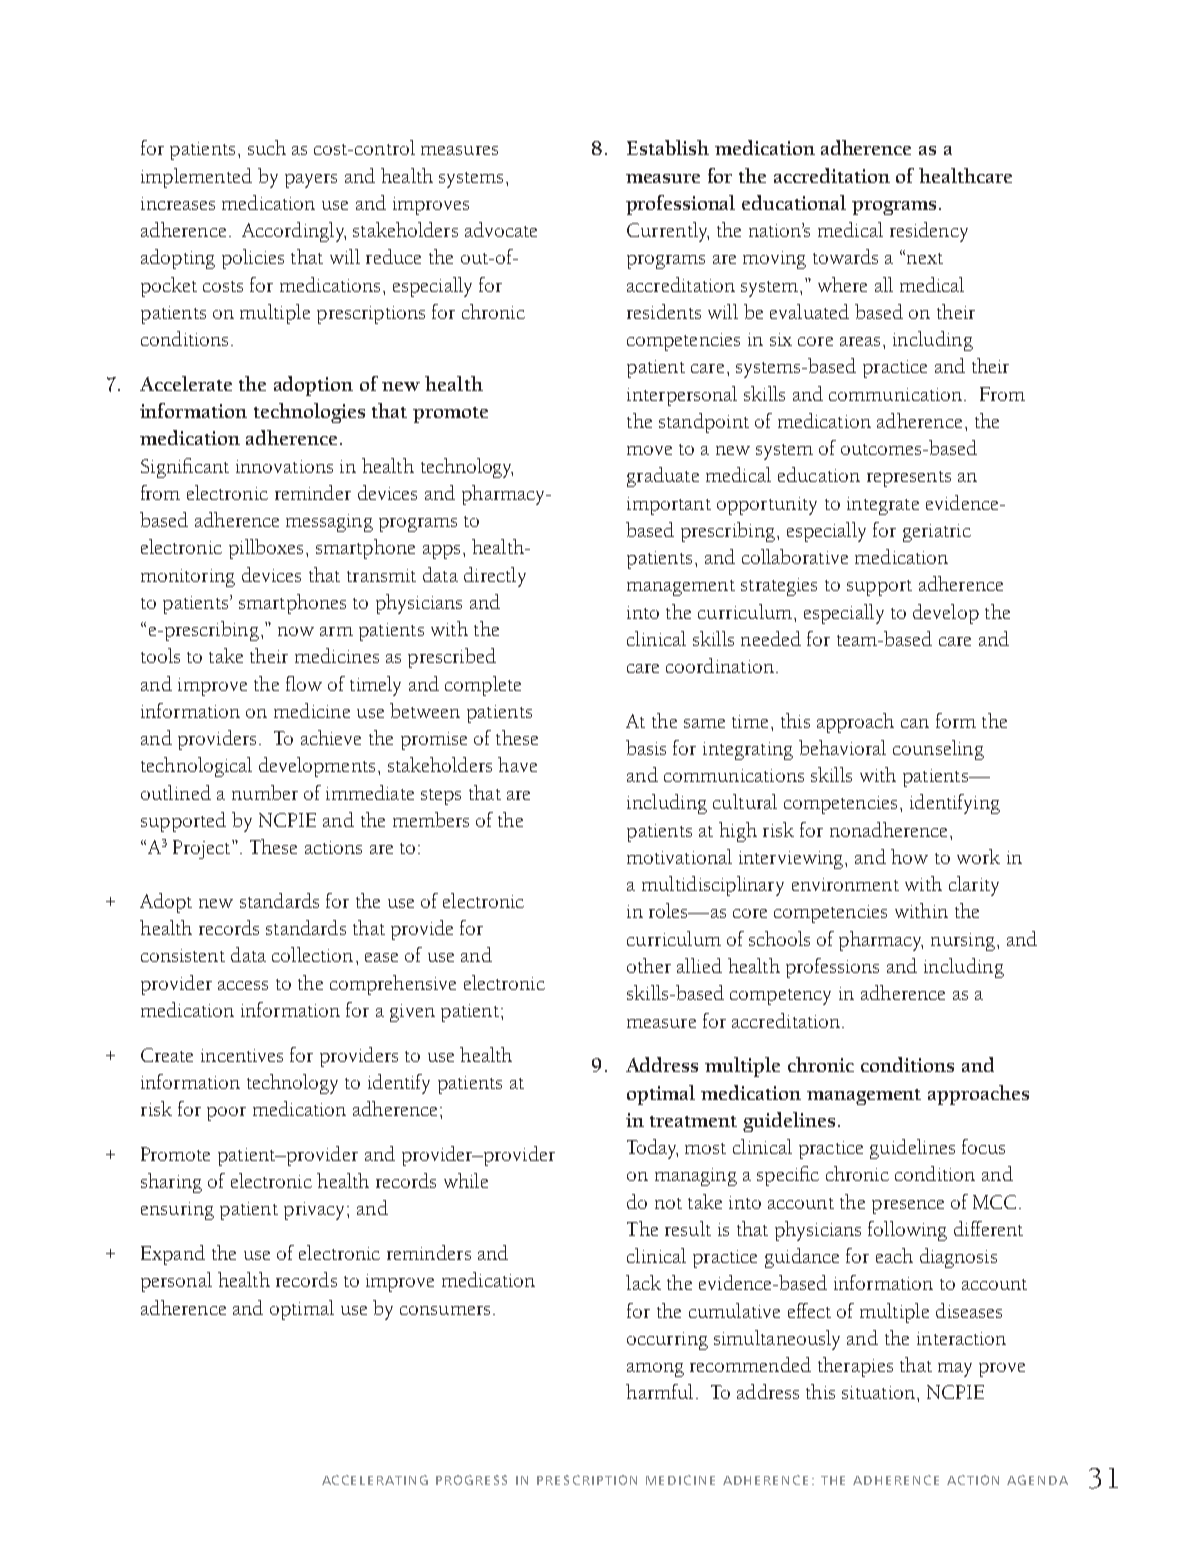 The width and height of the screenshot is (1191, 1542). What do you see at coordinates (267, 147) in the screenshot?
I see `such` at bounding box center [267, 147].
